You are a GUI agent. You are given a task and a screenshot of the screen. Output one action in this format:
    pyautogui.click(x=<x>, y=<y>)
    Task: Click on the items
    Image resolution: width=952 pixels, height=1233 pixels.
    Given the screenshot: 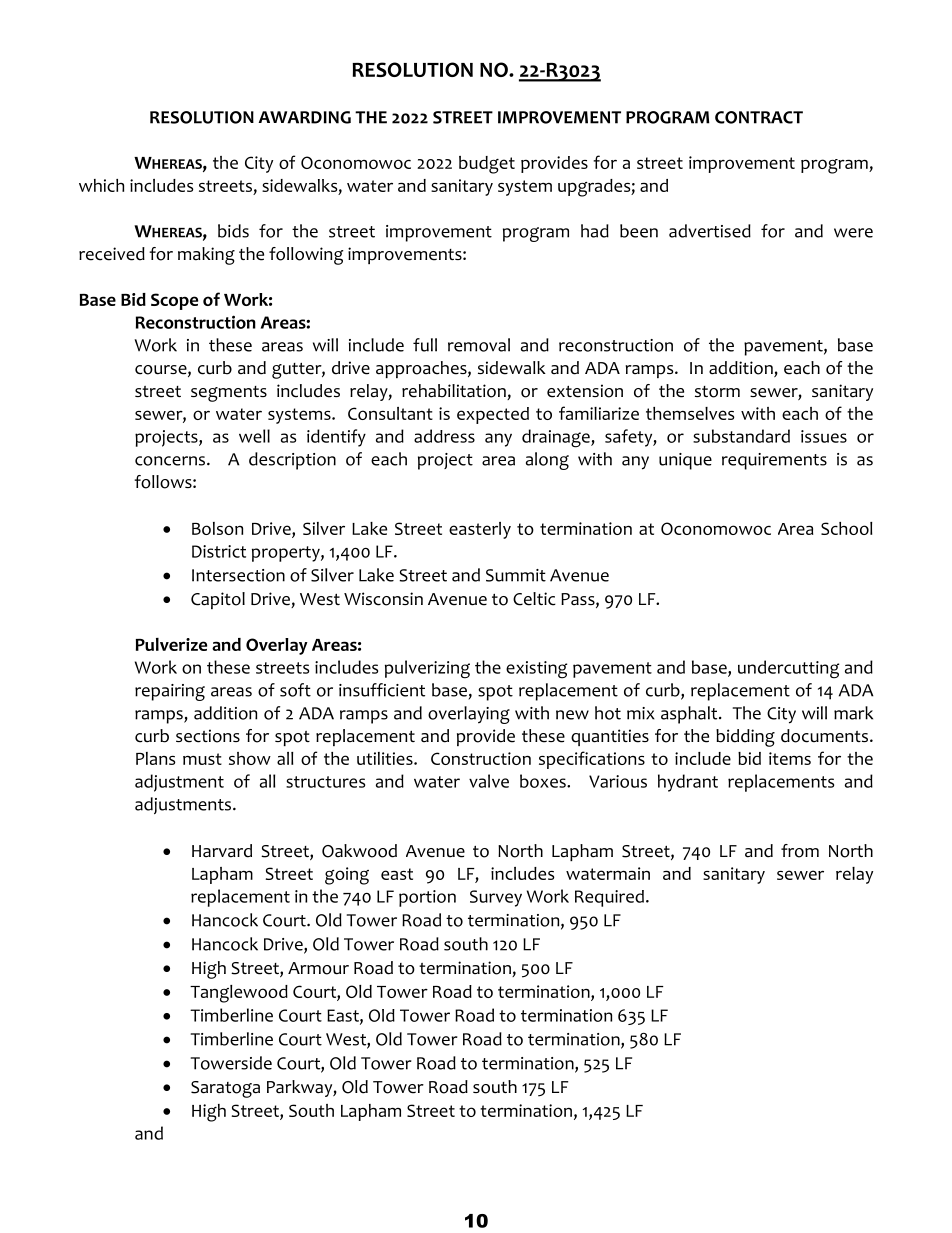 What is the action you would take?
    pyautogui.click(x=790, y=758)
